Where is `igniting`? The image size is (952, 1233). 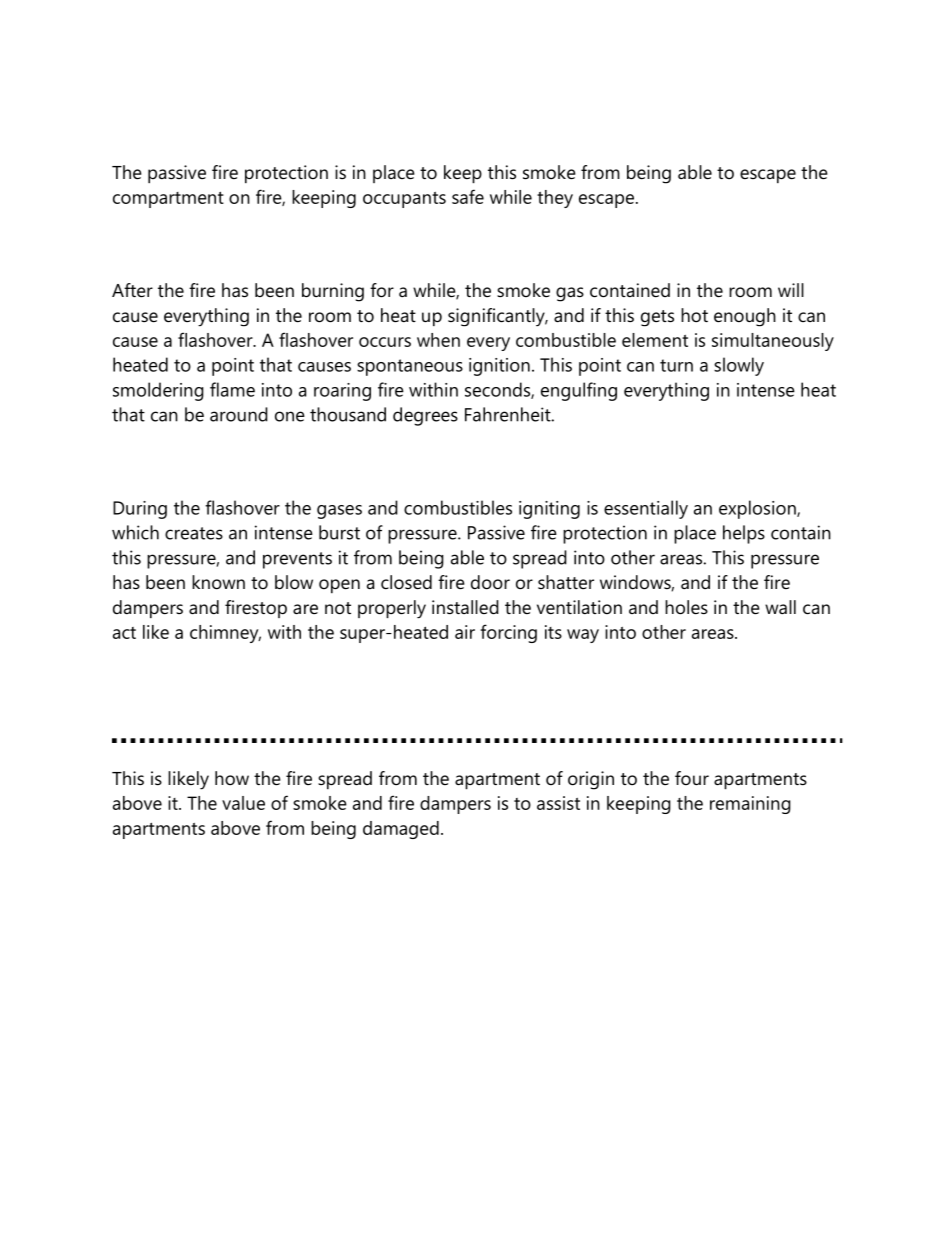 igniting is located at coordinates (549, 510).
